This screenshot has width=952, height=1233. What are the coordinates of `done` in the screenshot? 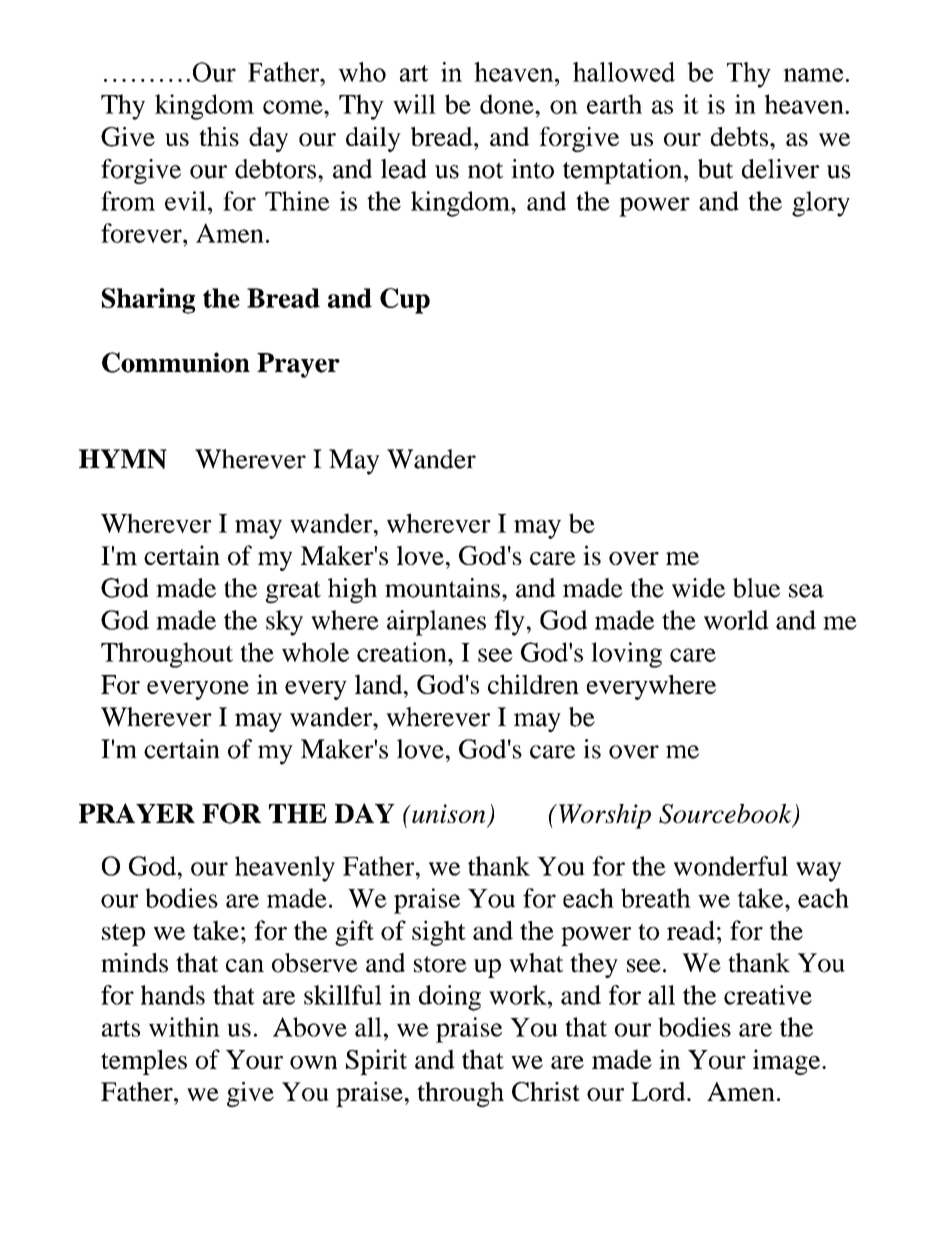 It's located at (508, 104).
